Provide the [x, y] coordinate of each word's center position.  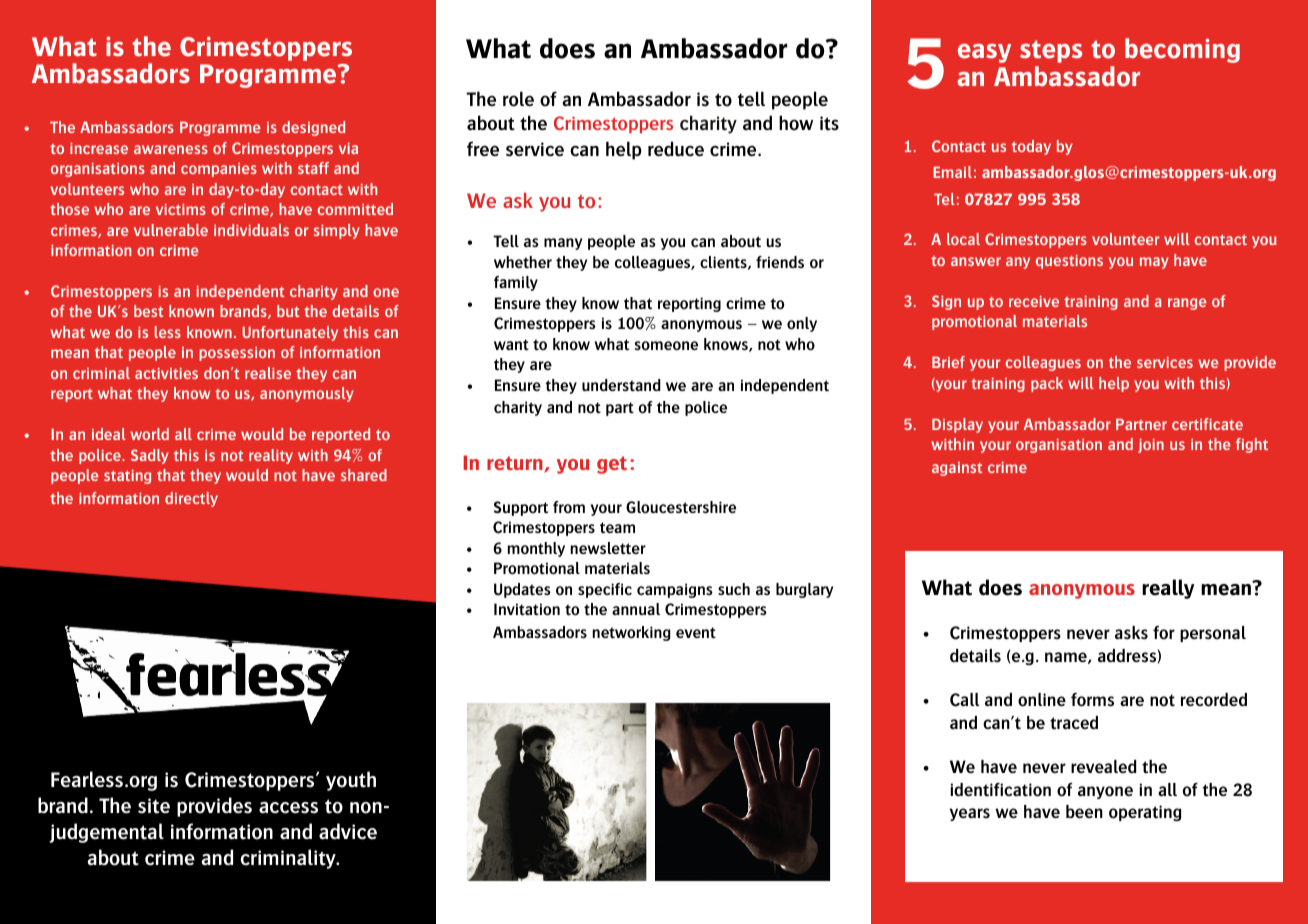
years [970, 814]
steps [1051, 51]
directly [191, 499]
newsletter [608, 548]
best [149, 311]
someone [666, 346]
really [1168, 589]
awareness [171, 149]
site [154, 806]
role [518, 99]
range [1187, 304]
